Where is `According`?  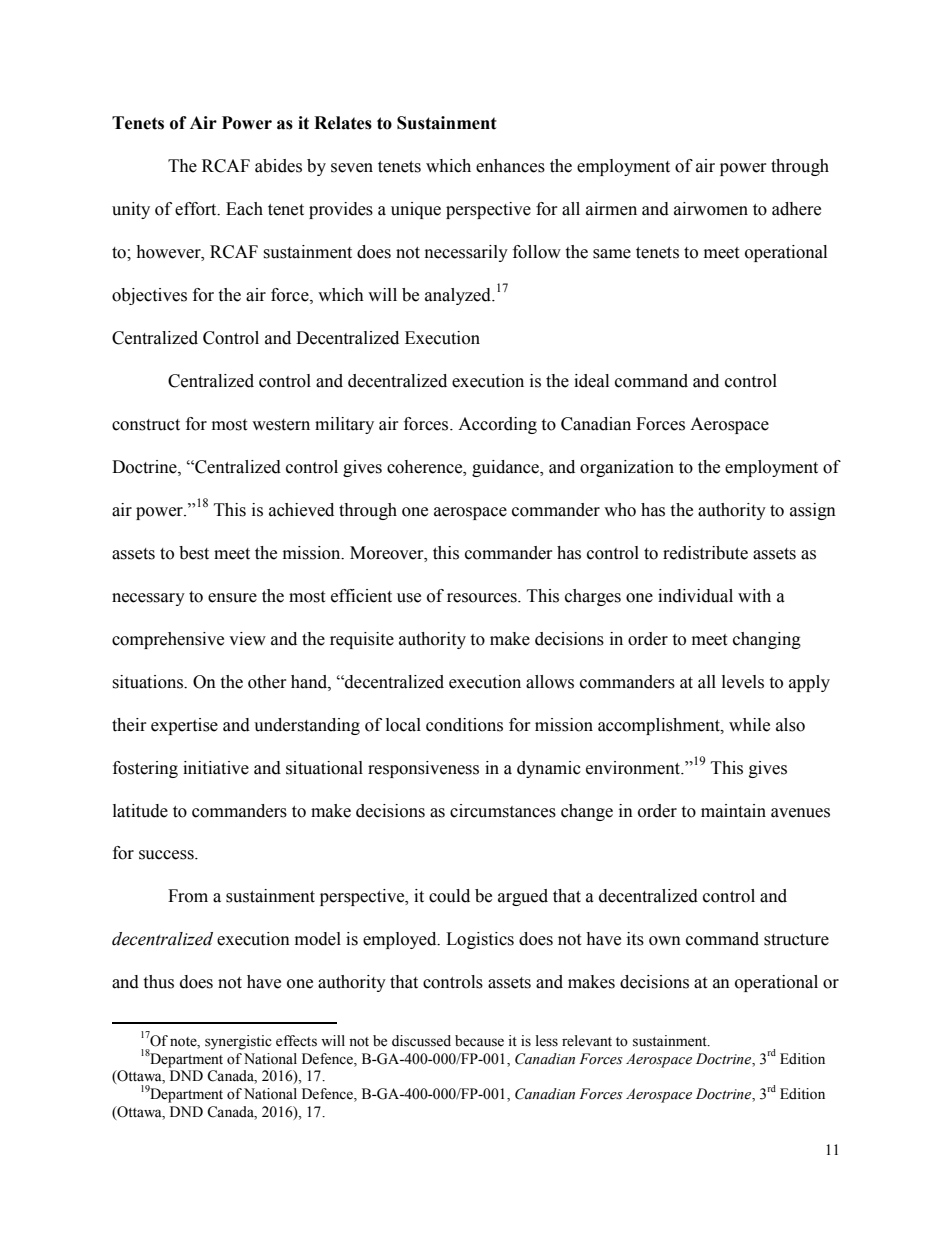
According is located at coordinates (497, 425).
